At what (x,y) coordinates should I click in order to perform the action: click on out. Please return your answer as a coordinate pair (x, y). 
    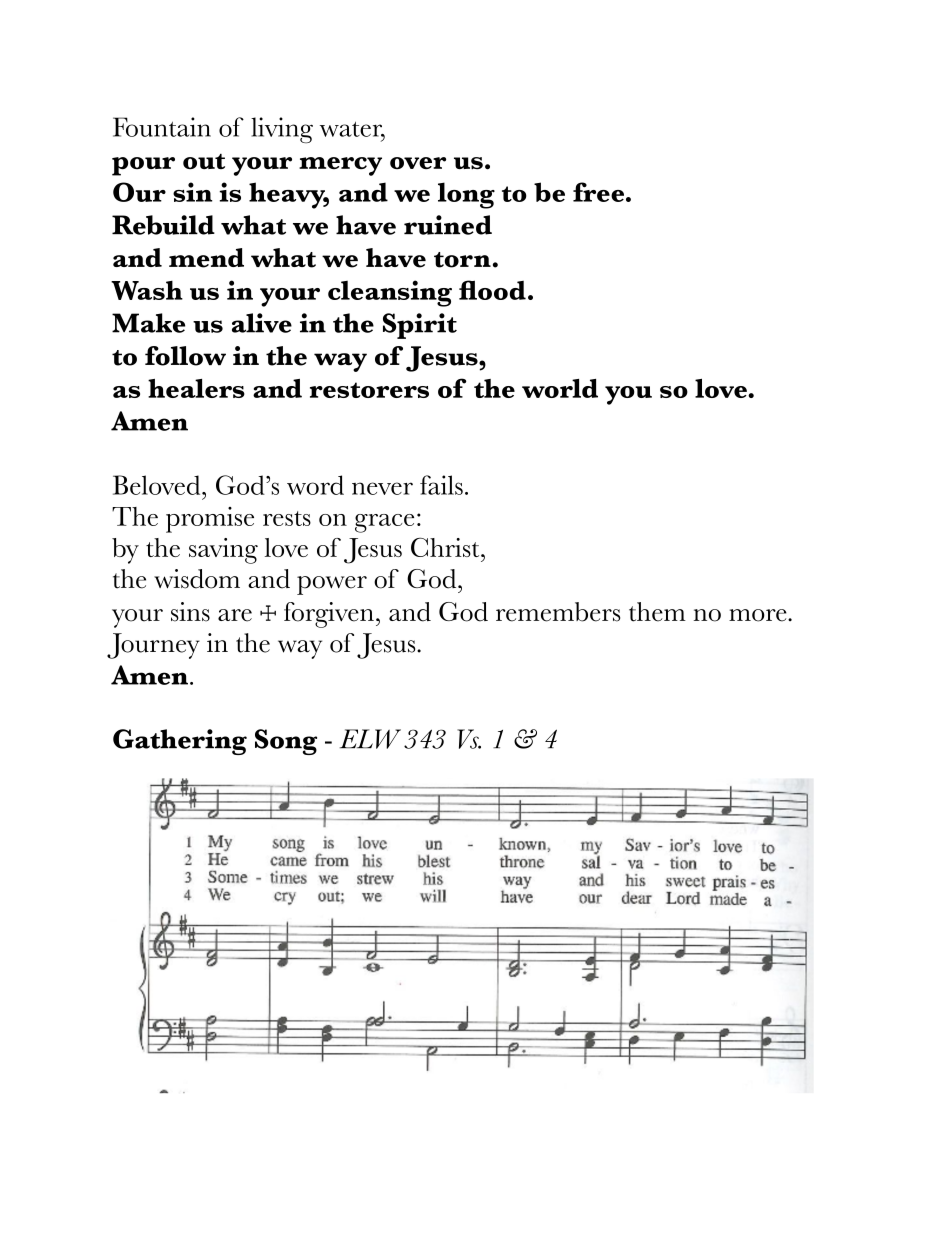
    Looking at the image, I should click on (204, 161).
